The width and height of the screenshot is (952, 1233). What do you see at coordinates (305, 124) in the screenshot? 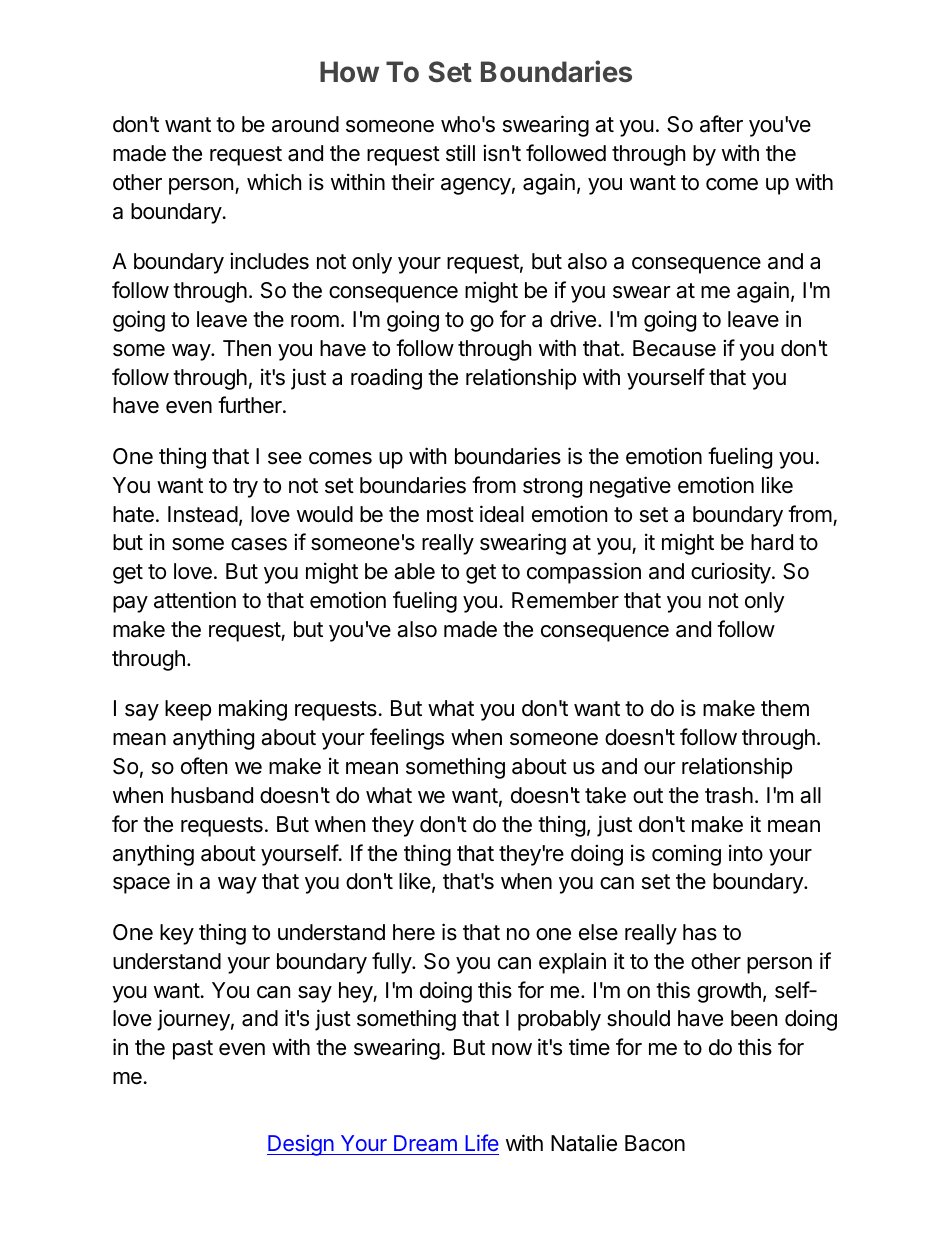
I see `around` at bounding box center [305, 124].
